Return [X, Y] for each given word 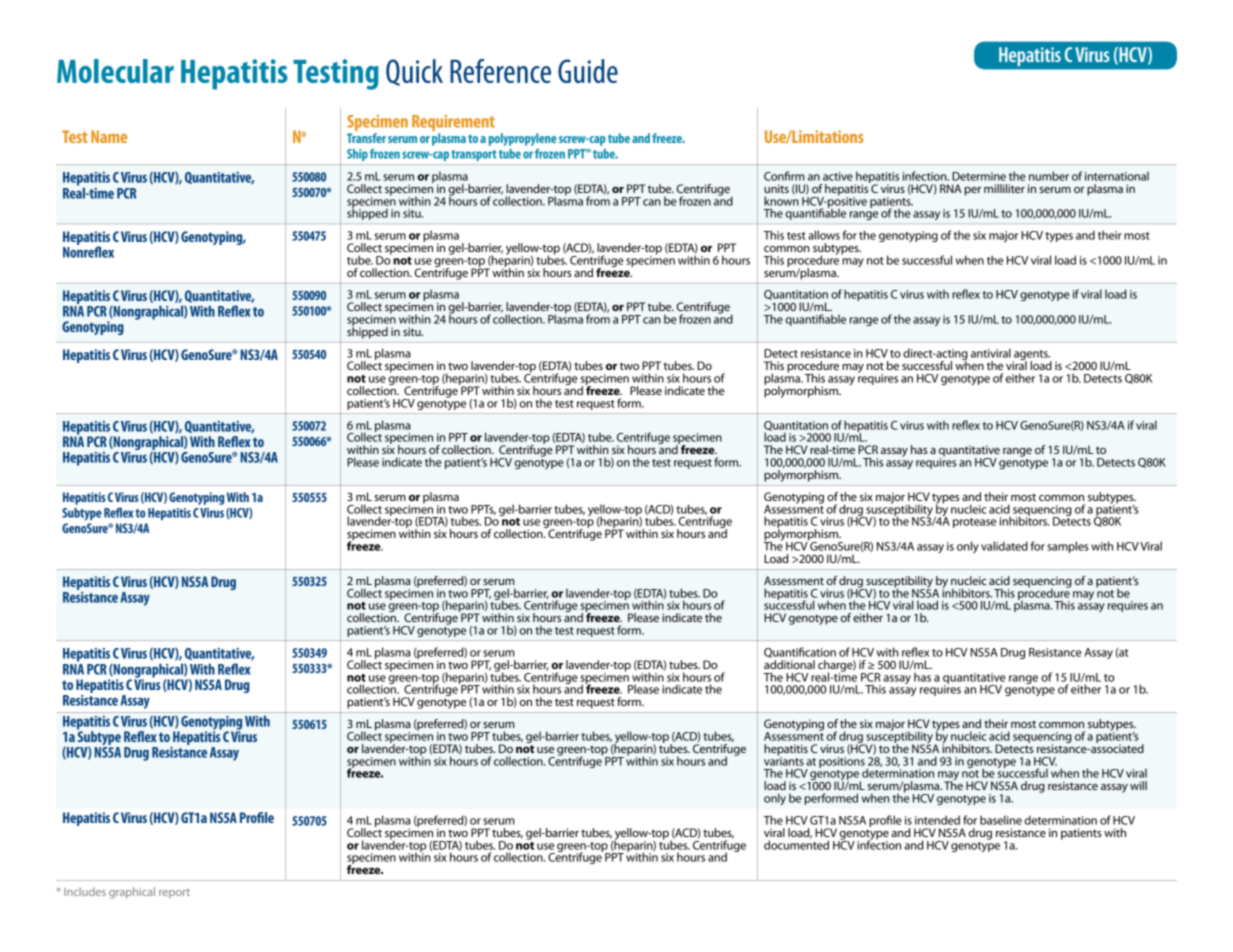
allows [824, 235]
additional [789, 664]
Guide [588, 71]
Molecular [115, 71]
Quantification [800, 652]
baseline [1001, 820]
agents [1031, 356]
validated [1004, 546]
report [174, 893]
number [1049, 176]
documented [796, 844]
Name [109, 136]
